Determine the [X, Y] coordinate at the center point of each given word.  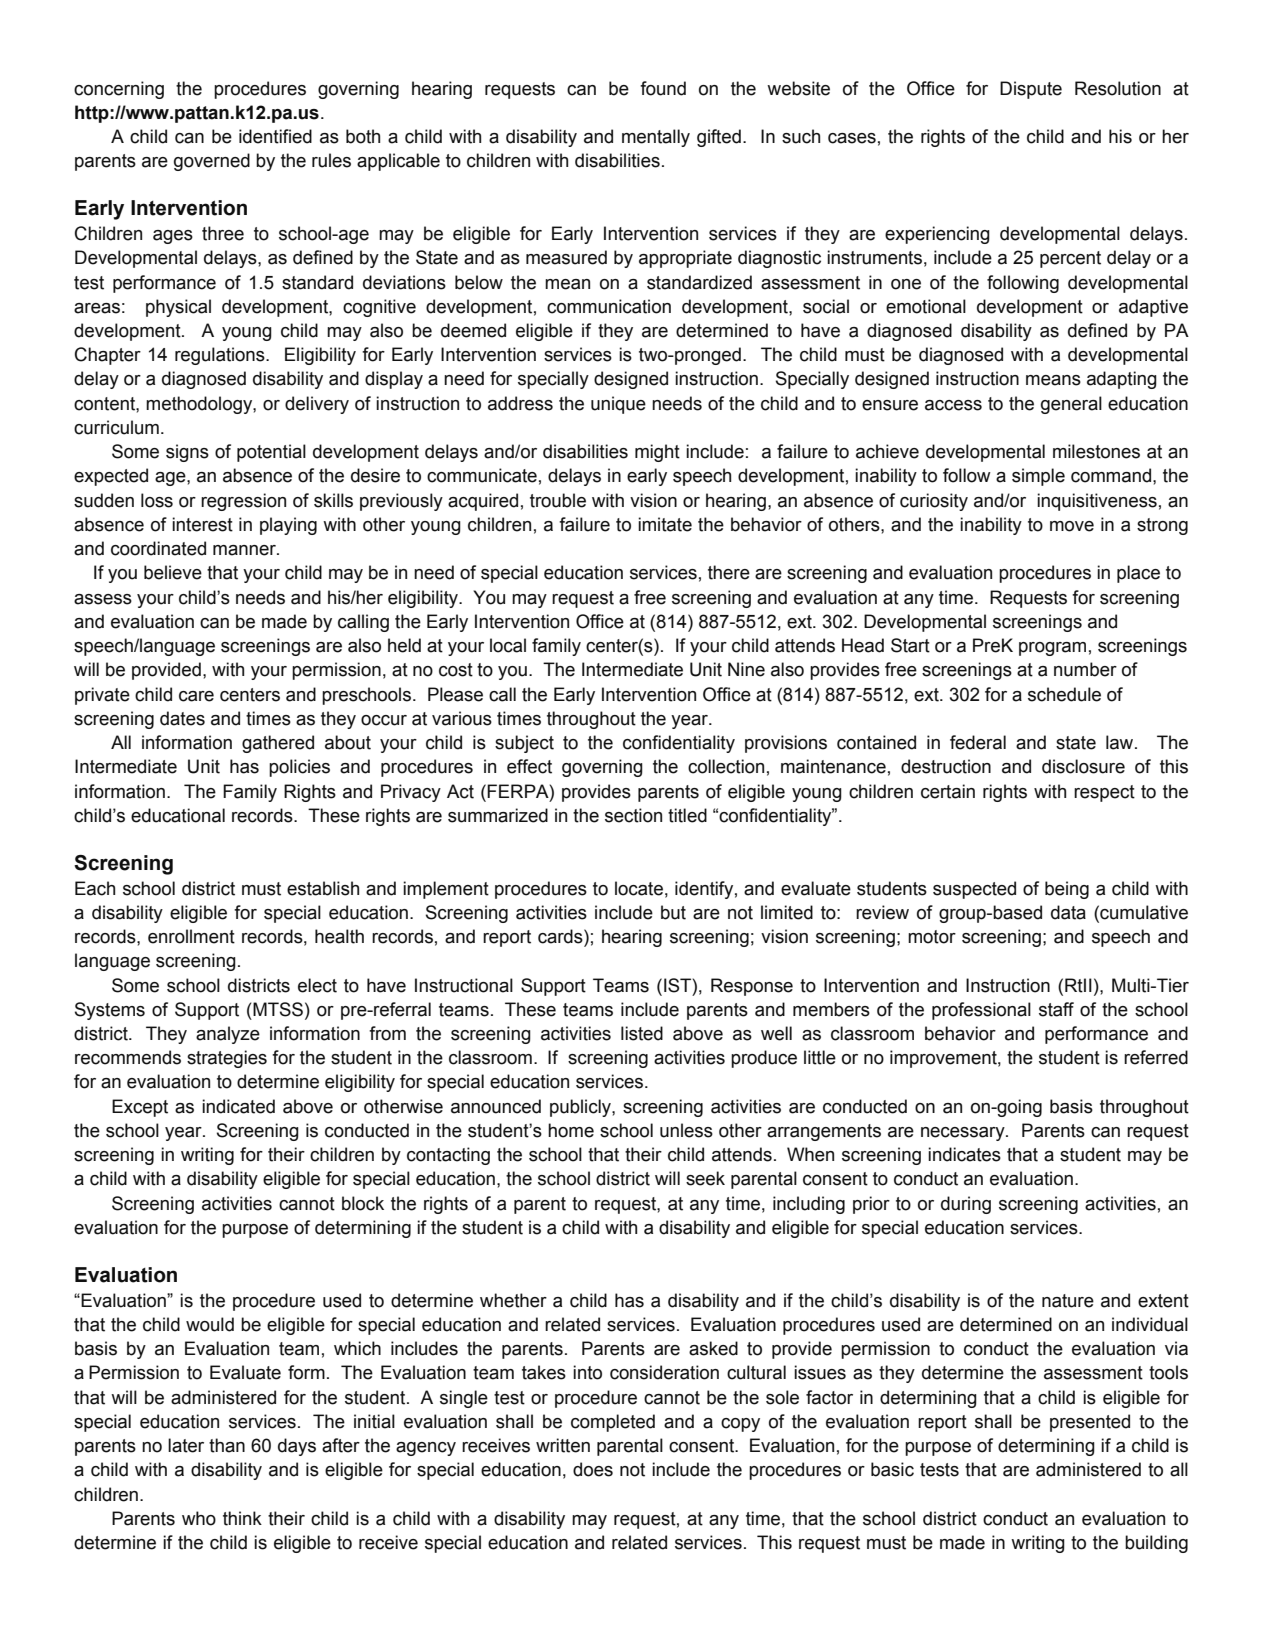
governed [212, 162]
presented [1090, 1423]
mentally [656, 138]
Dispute [1031, 90]
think [242, 1518]
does [593, 1469]
